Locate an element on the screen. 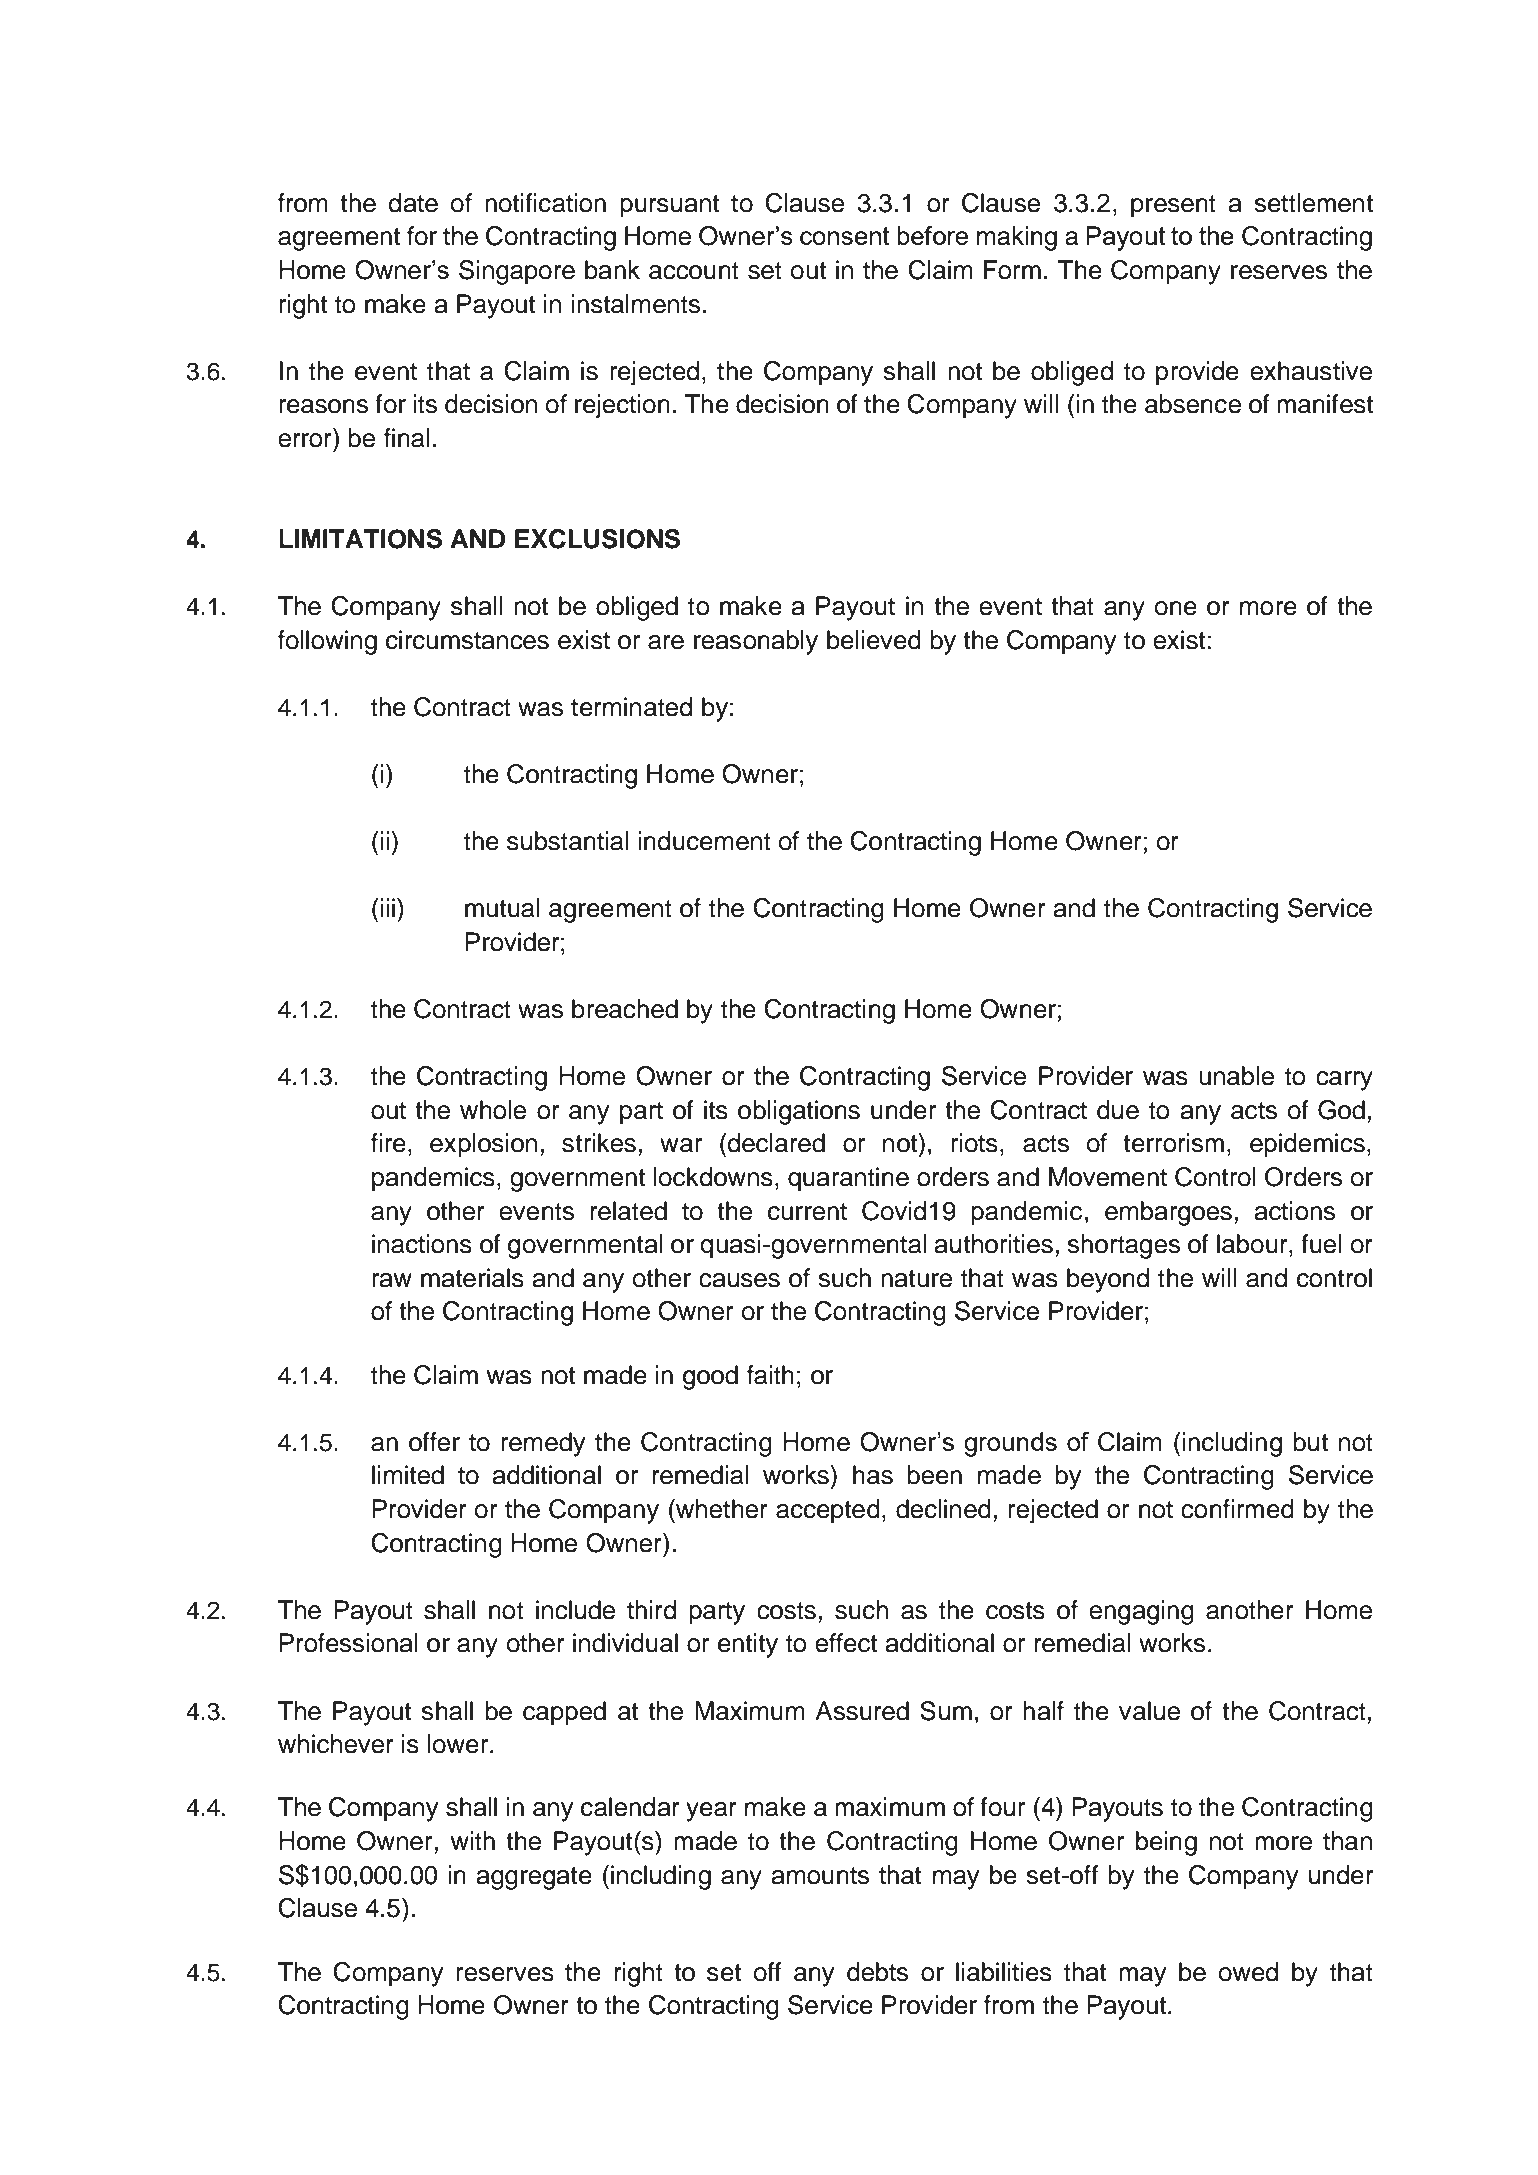 The width and height of the screenshot is (1538, 2175). present is located at coordinates (1173, 206).
